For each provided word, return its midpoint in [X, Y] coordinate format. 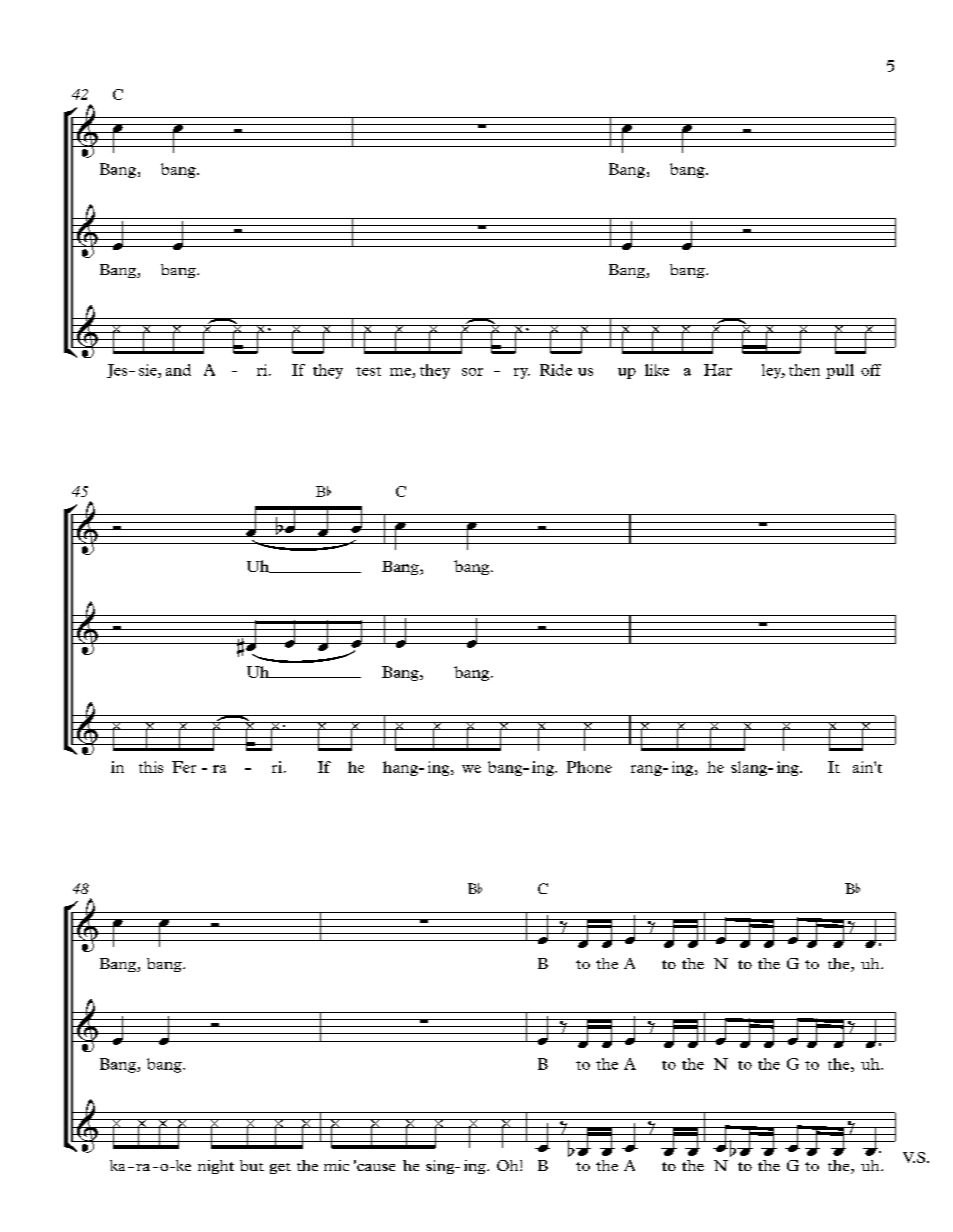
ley [773, 371]
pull [840, 371]
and [178, 370]
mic [336, 1165]
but [252, 1165]
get [280, 1168]
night [216, 1167]
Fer [184, 767]
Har [718, 370]
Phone [589, 767]
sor [472, 372]
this [151, 767]
